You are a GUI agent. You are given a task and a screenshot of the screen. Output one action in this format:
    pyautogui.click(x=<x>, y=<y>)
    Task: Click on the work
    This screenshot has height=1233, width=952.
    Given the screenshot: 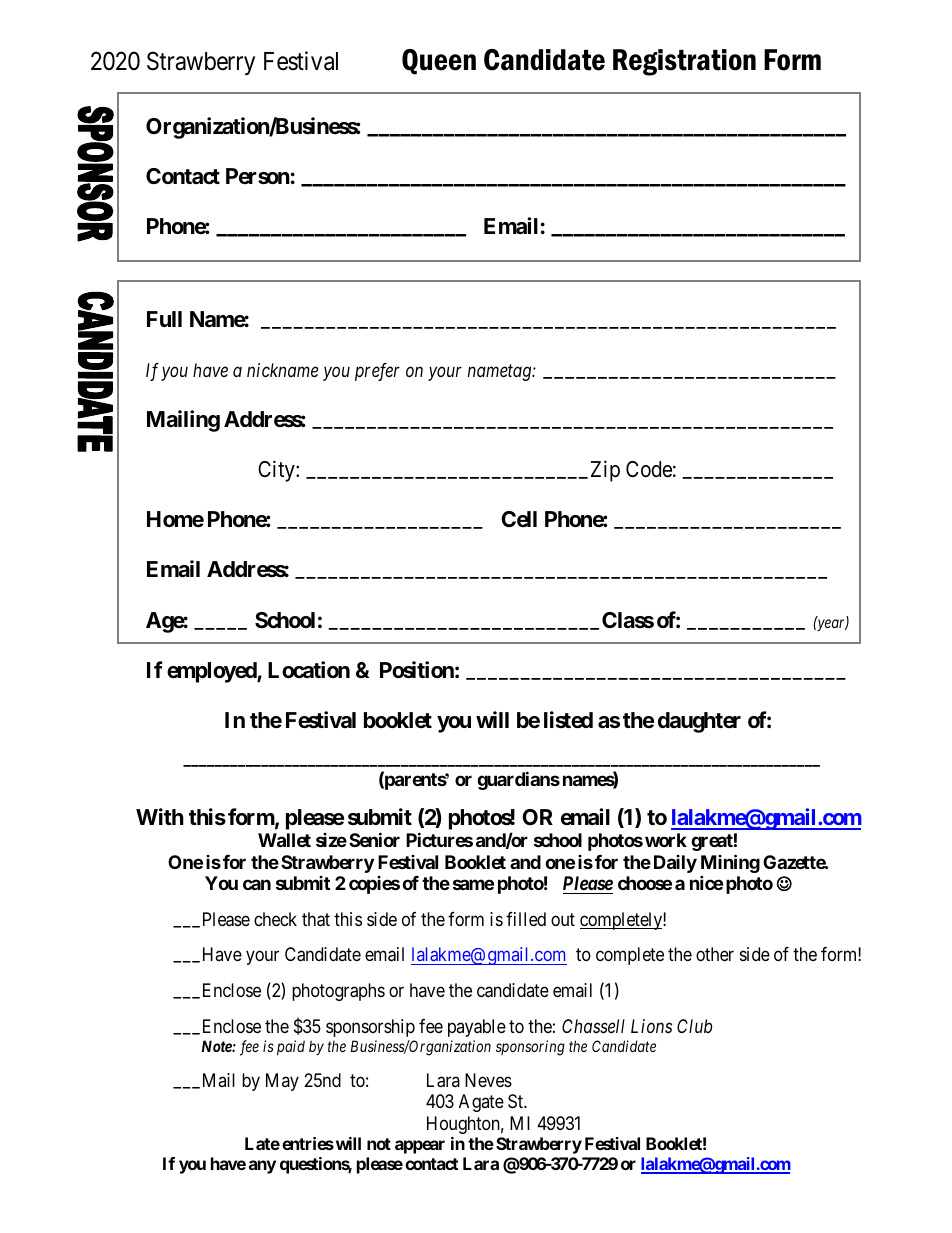 What is the action you would take?
    pyautogui.click(x=666, y=840)
